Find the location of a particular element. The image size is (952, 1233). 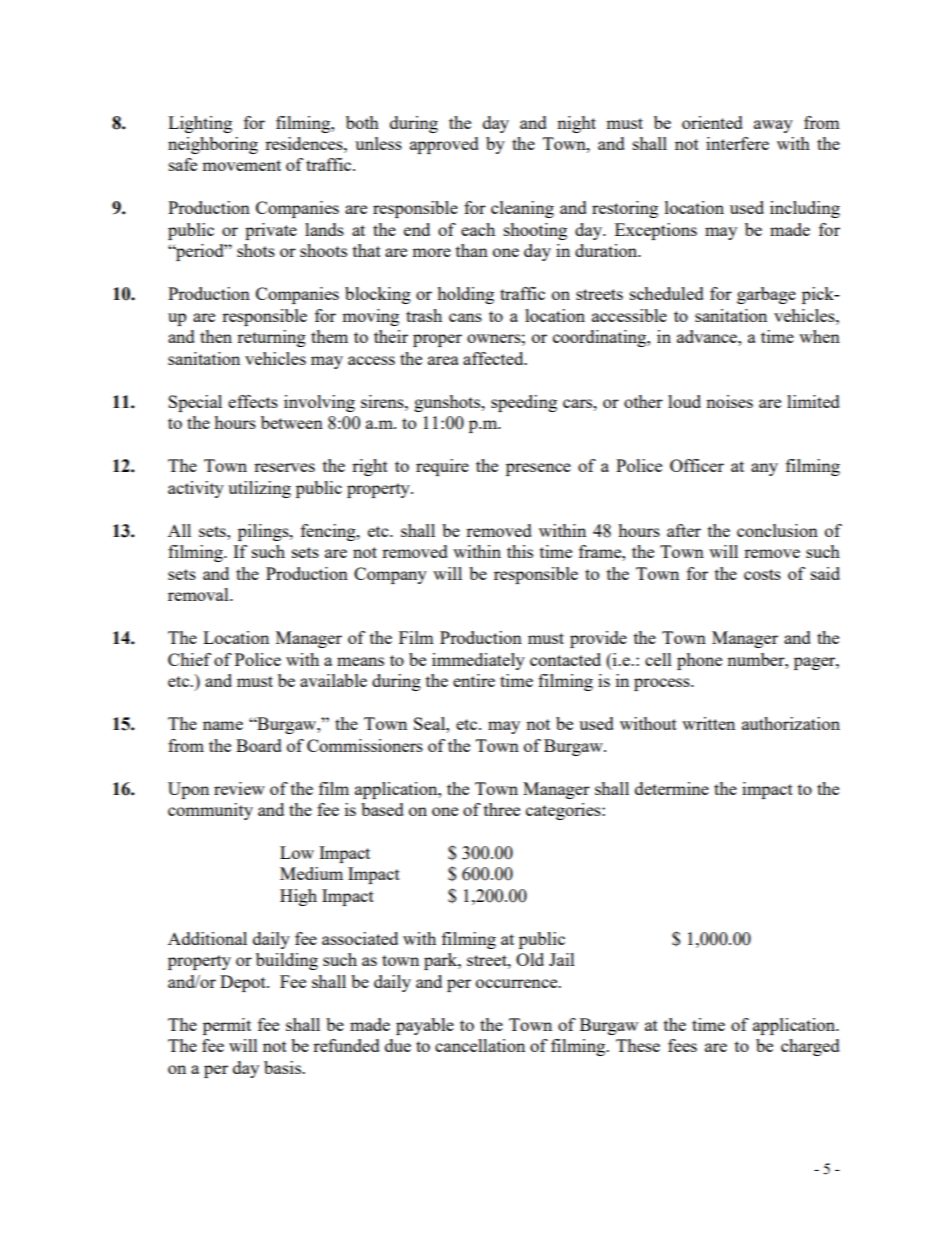

movement is located at coordinates (241, 165).
